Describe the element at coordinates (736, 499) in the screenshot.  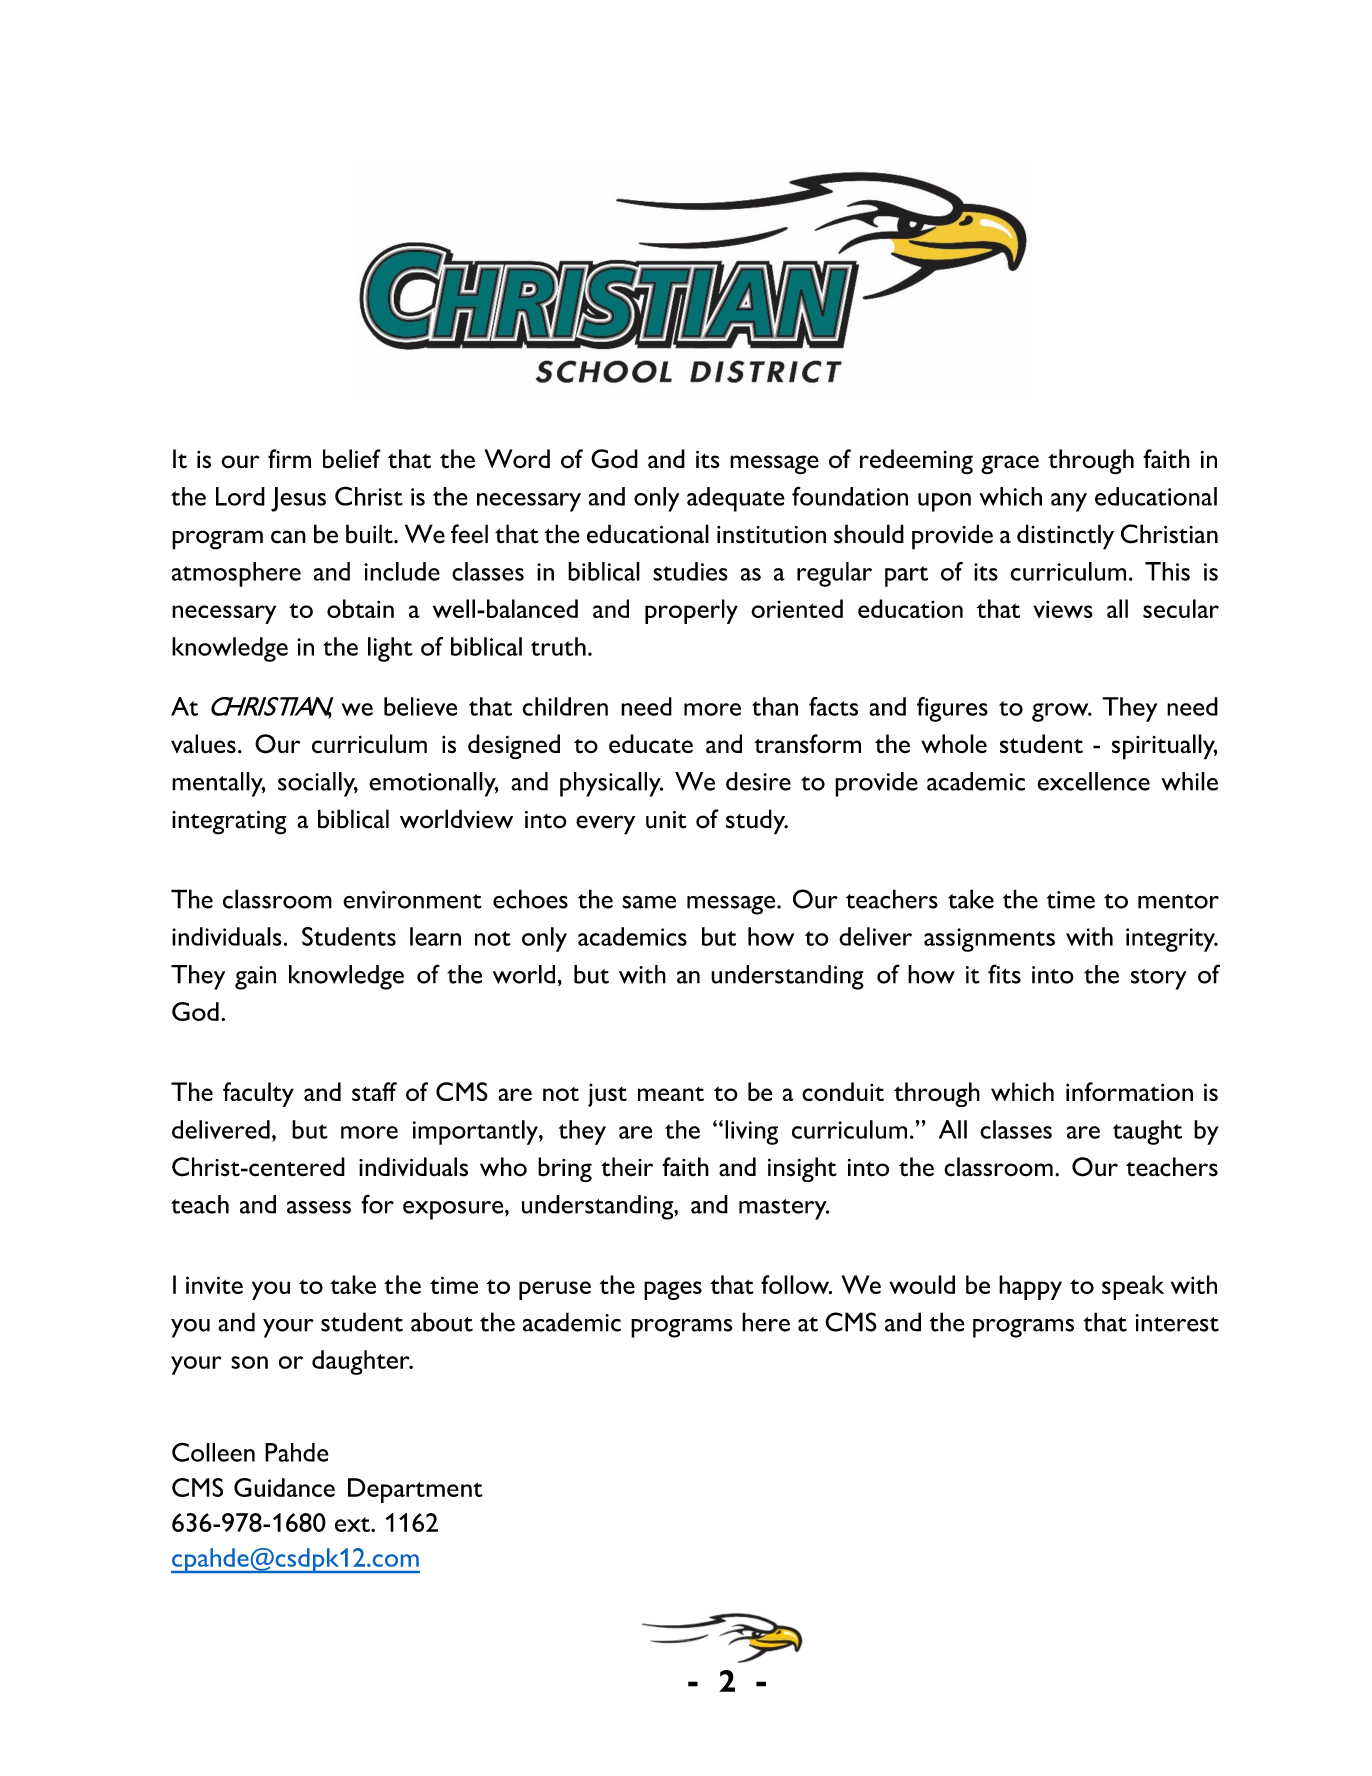
I see `adequate` at that location.
